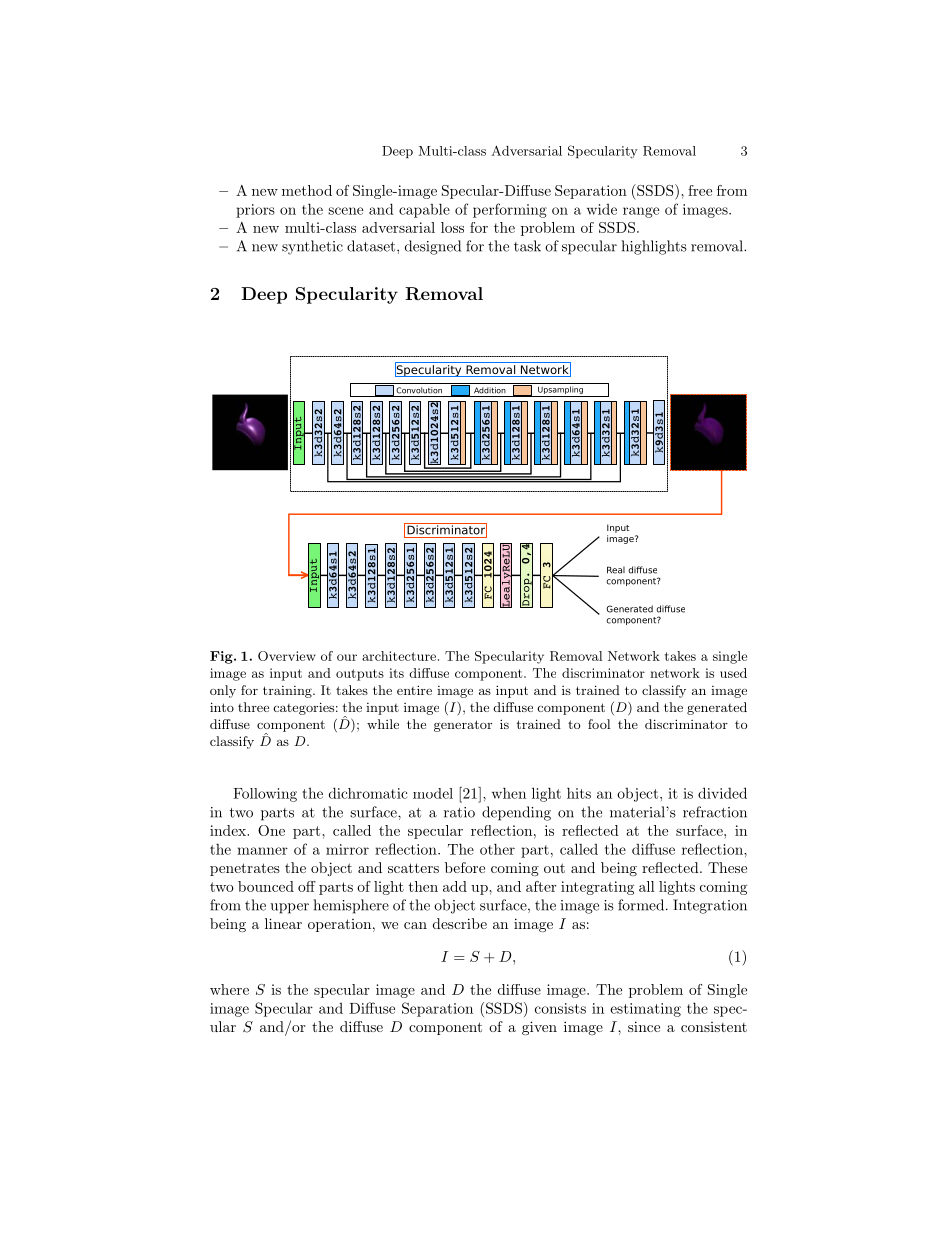  I want to click on Upsampling, so click(560, 391).
